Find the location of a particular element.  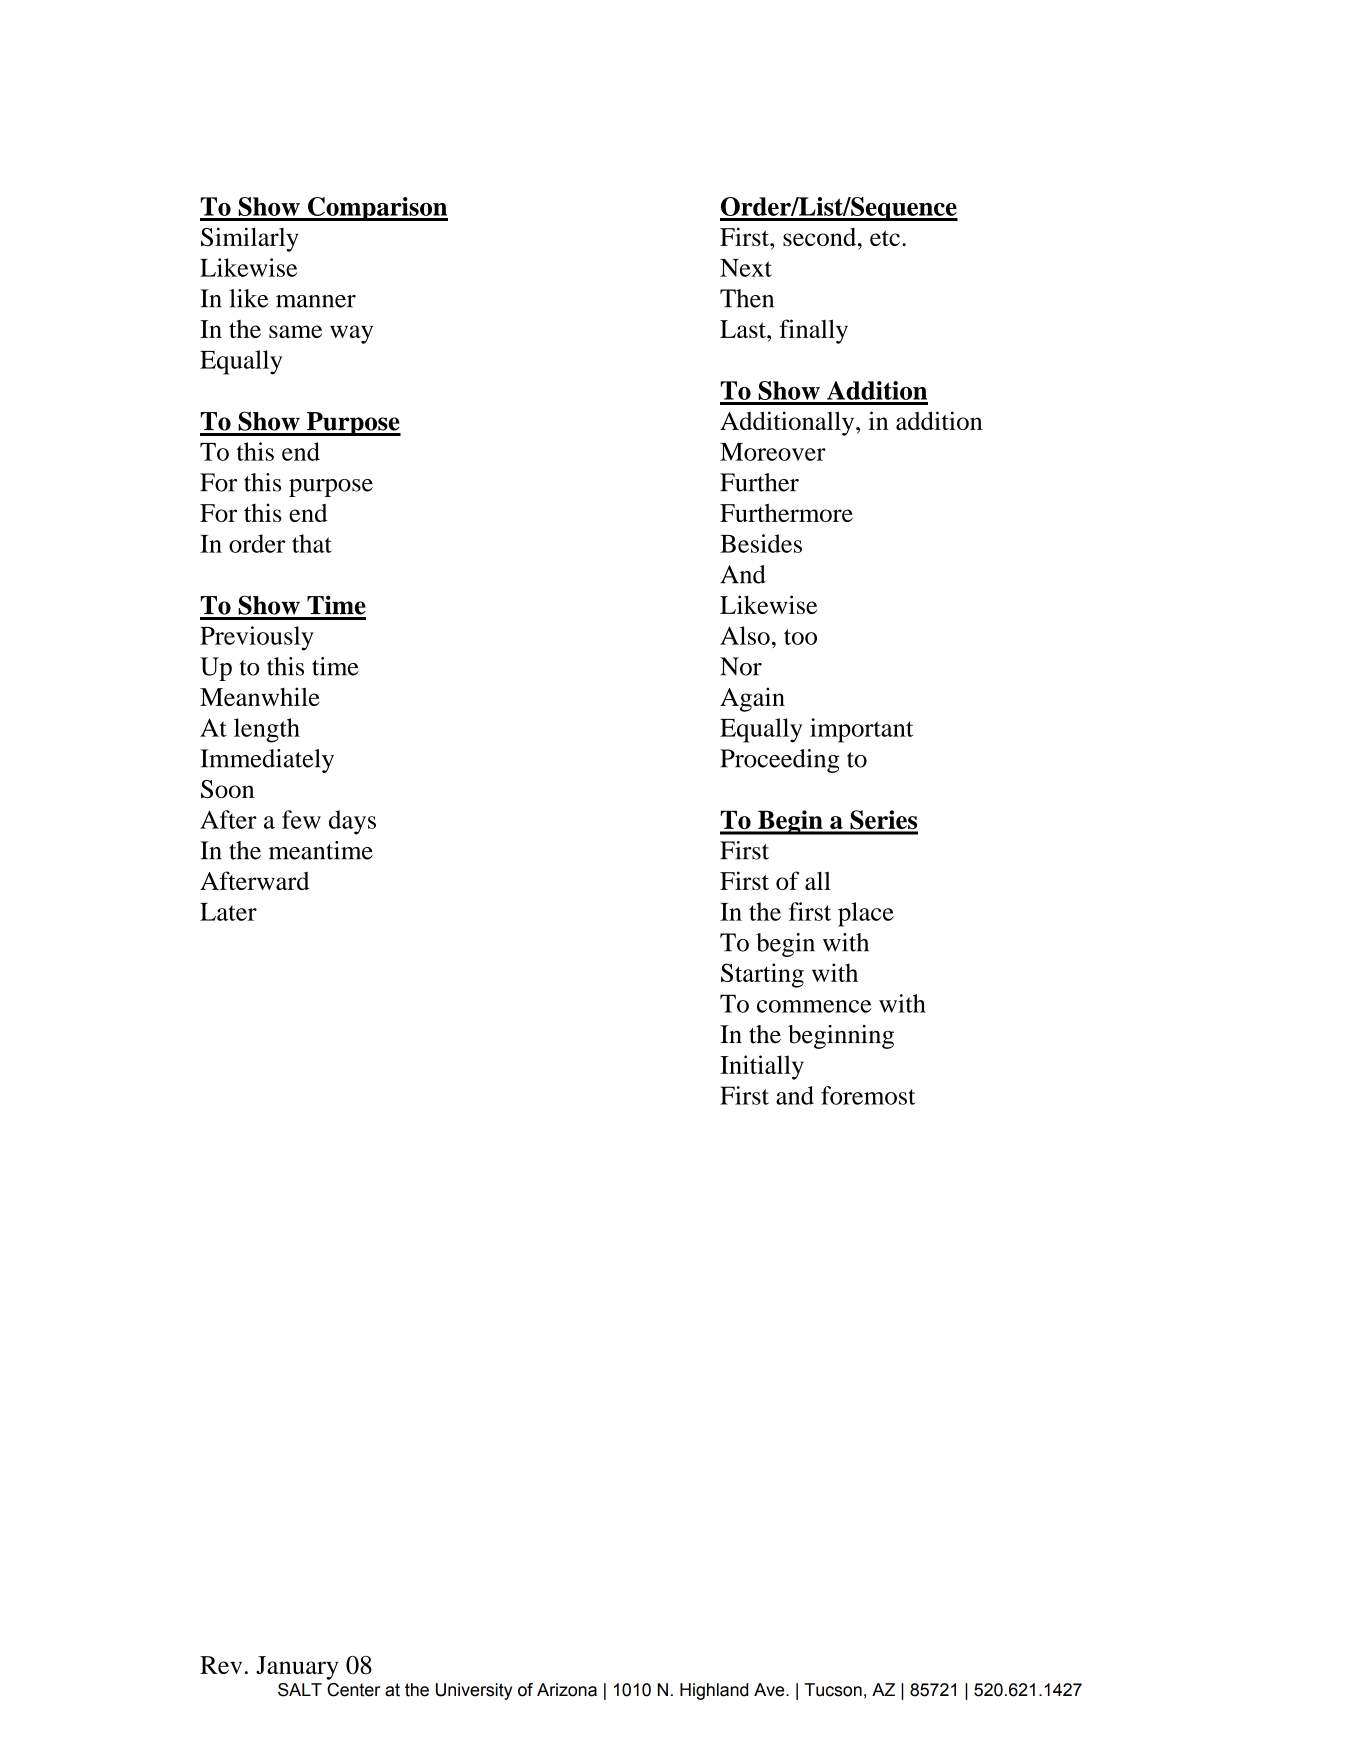

few is located at coordinates (301, 819).
